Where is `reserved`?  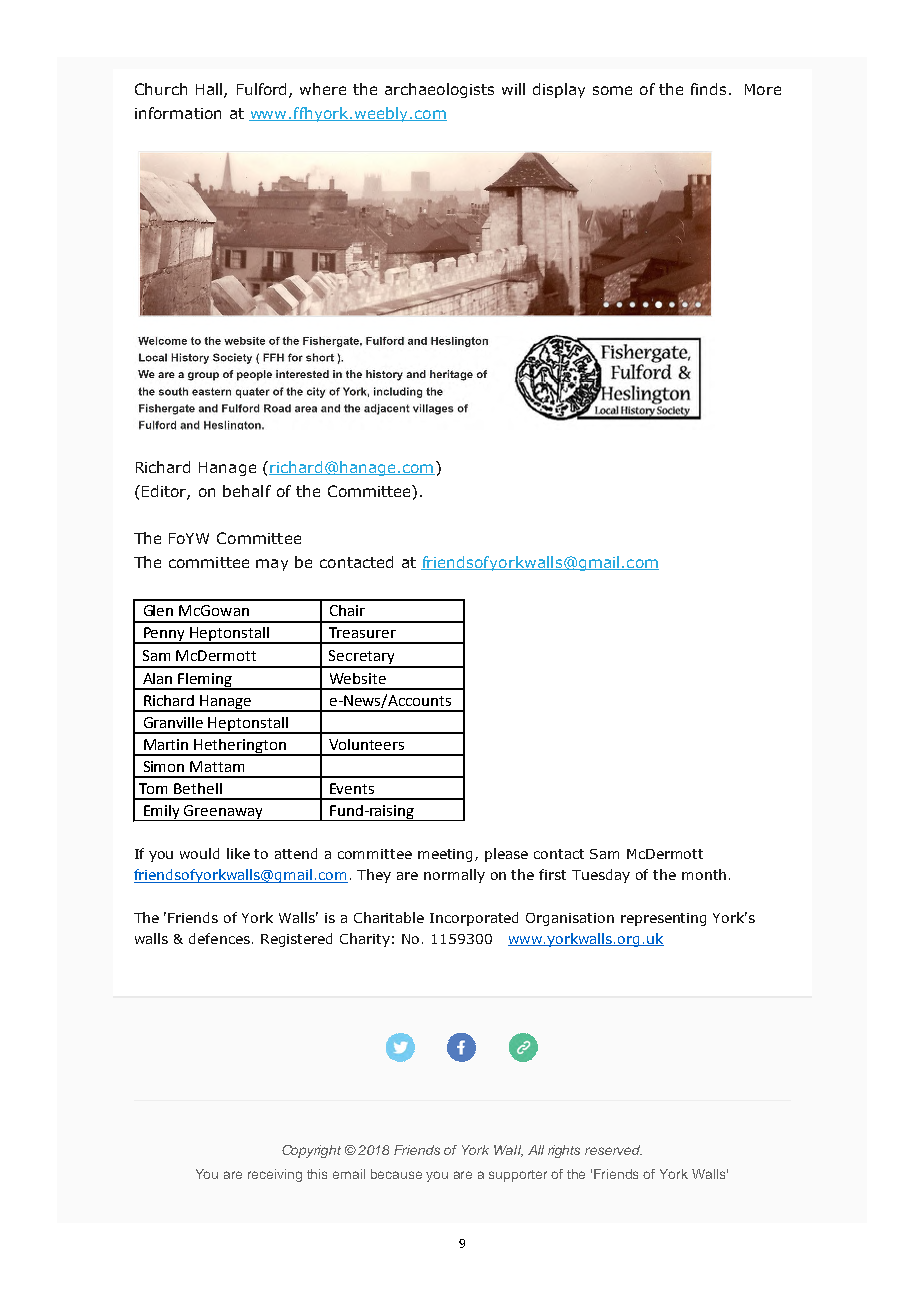 reserved is located at coordinates (613, 1150).
